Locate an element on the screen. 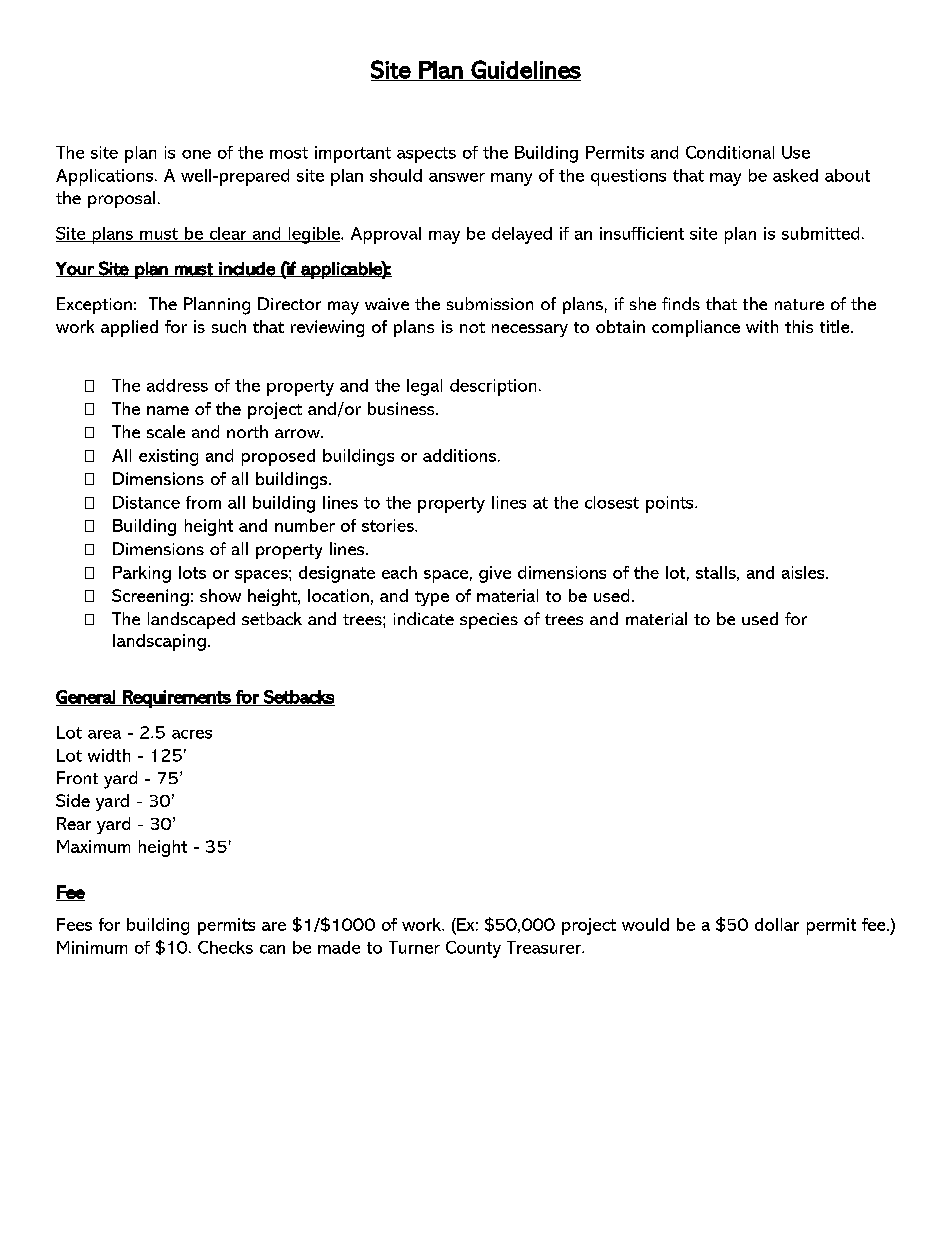  Requirements is located at coordinates (177, 699).
